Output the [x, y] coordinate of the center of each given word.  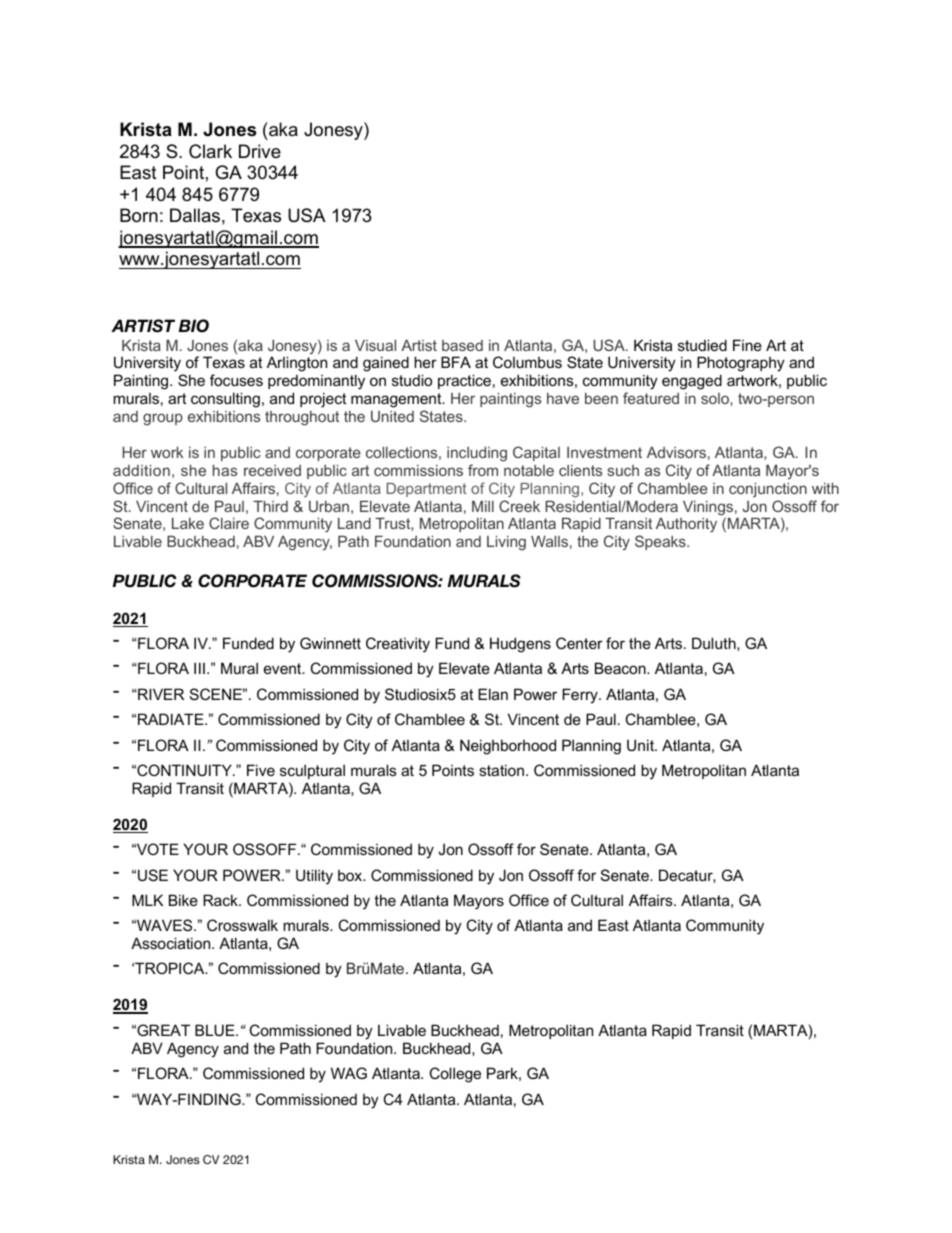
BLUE [216, 1030]
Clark [210, 151]
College [455, 1075]
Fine [747, 345]
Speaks [661, 542]
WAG [349, 1073]
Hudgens [520, 645]
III [199, 668]
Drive [260, 151]
